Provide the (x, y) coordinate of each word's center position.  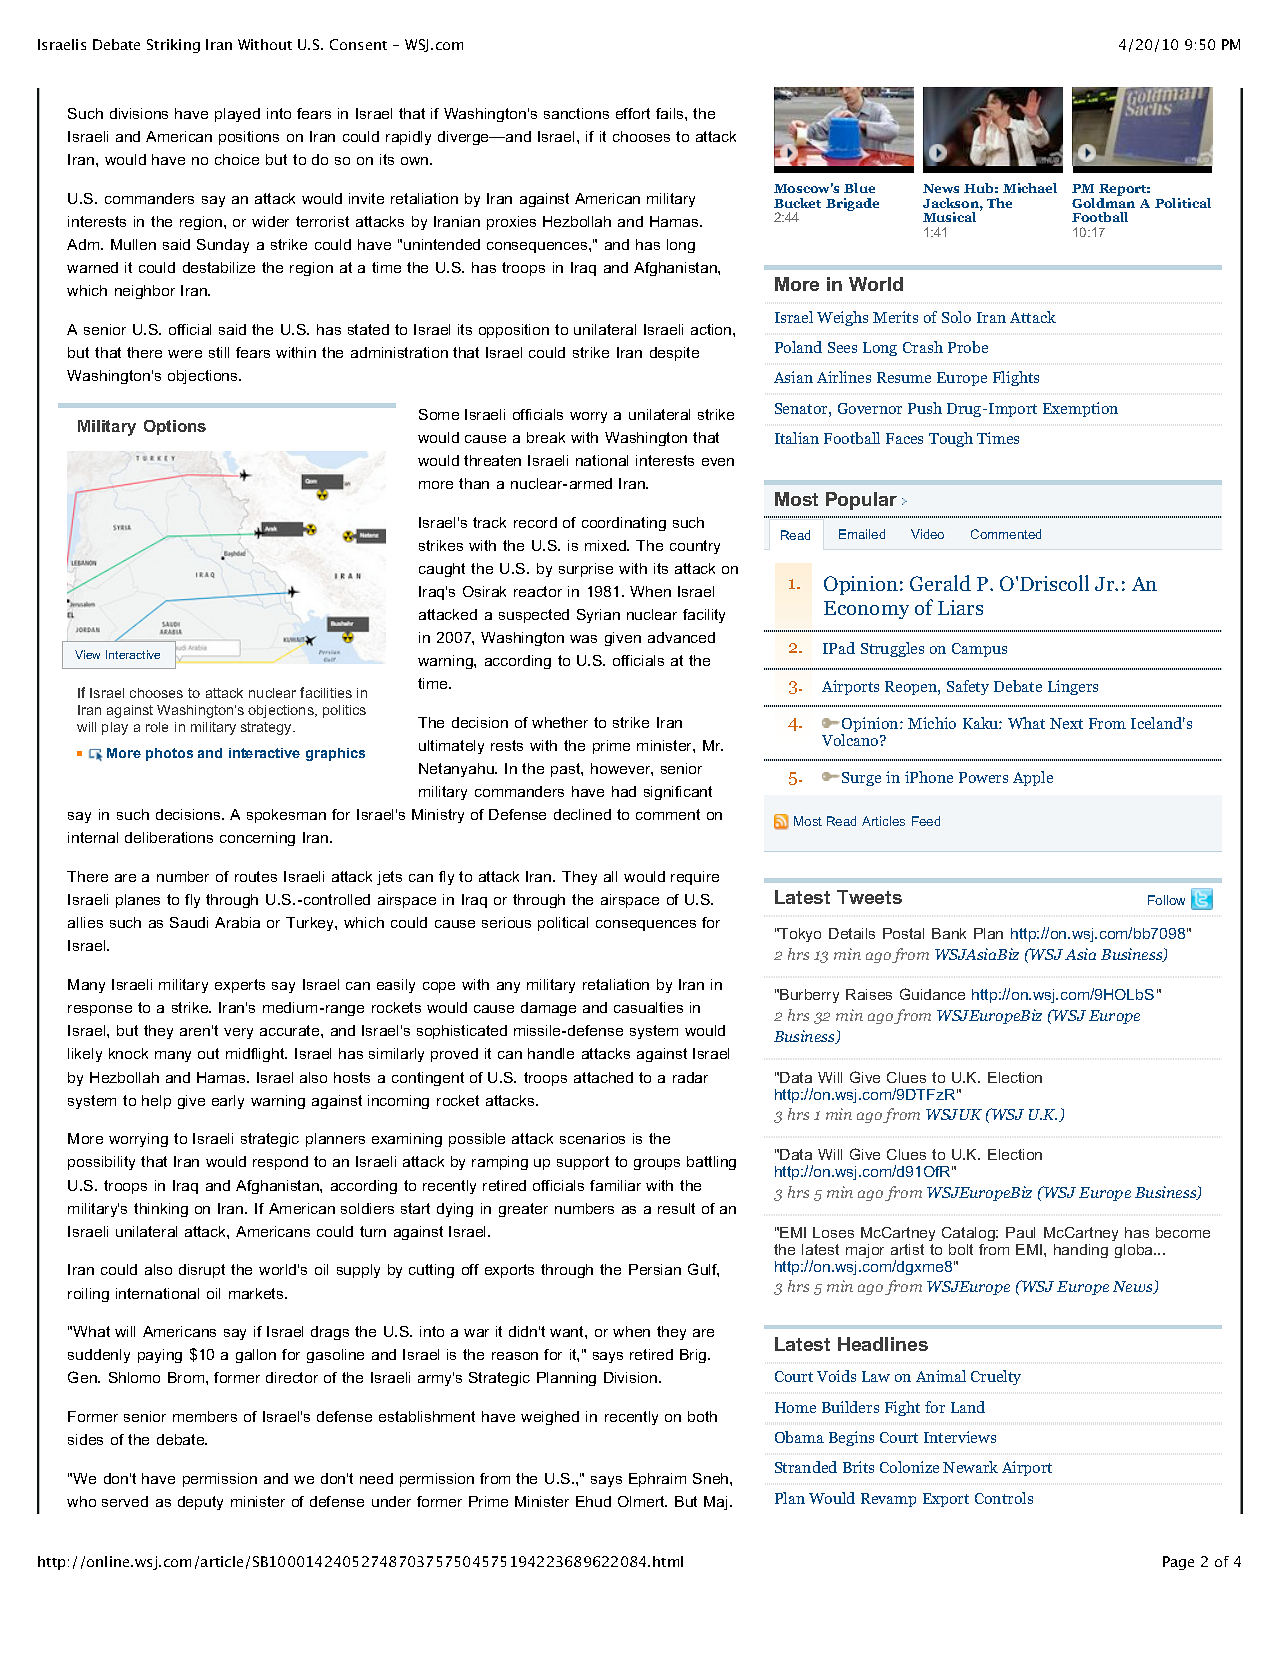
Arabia (237, 922)
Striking (173, 46)
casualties (648, 1007)
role (157, 727)
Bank (949, 933)
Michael (1030, 188)
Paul (1020, 1232)
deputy (200, 1503)
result (676, 1208)
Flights (1016, 378)
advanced (681, 637)
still (219, 352)
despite (674, 354)
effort (633, 113)
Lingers (1073, 687)
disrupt (202, 1271)
